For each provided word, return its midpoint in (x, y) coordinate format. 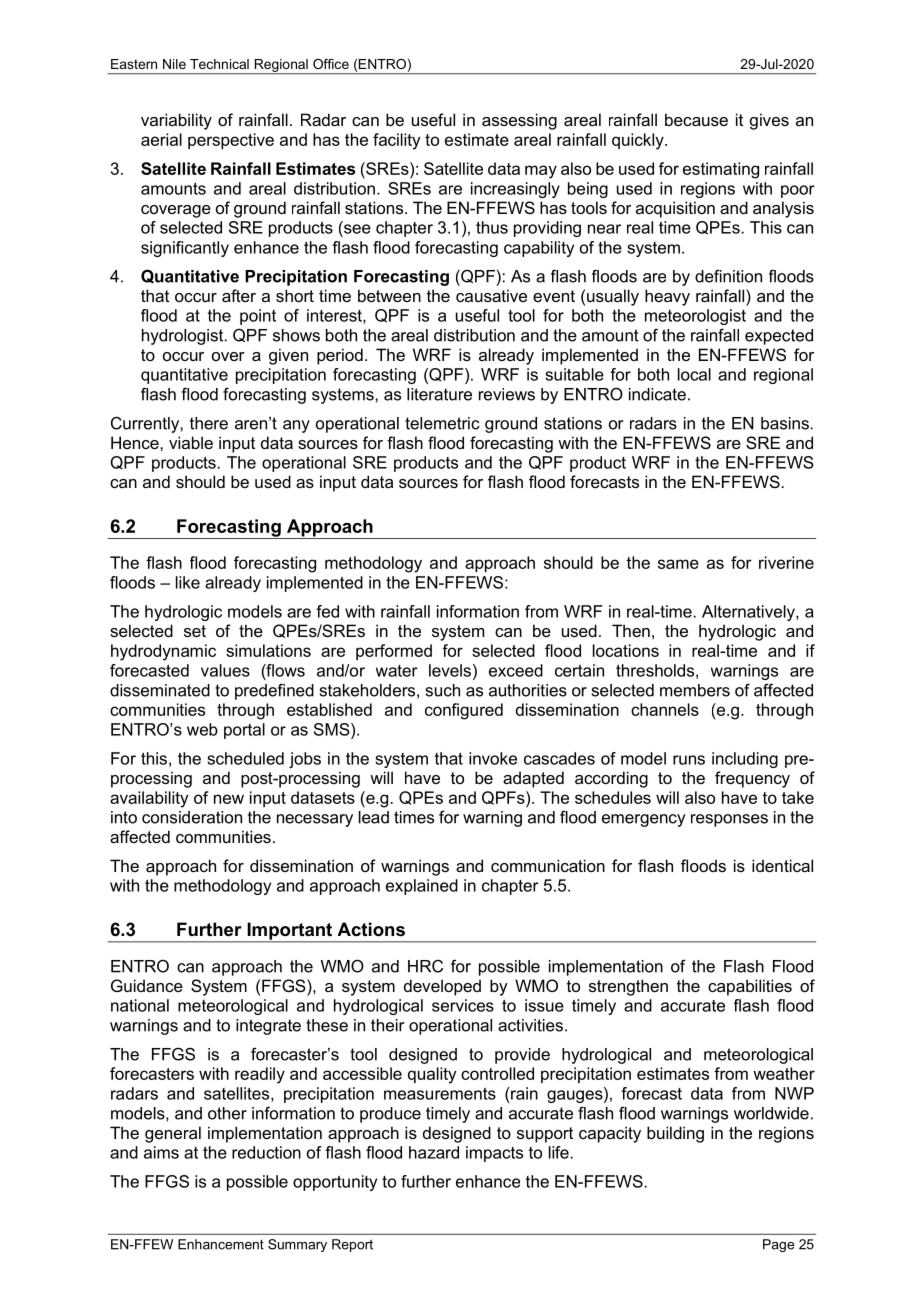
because (696, 119)
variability (176, 121)
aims (161, 1152)
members (695, 690)
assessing (519, 121)
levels (450, 670)
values (225, 670)
